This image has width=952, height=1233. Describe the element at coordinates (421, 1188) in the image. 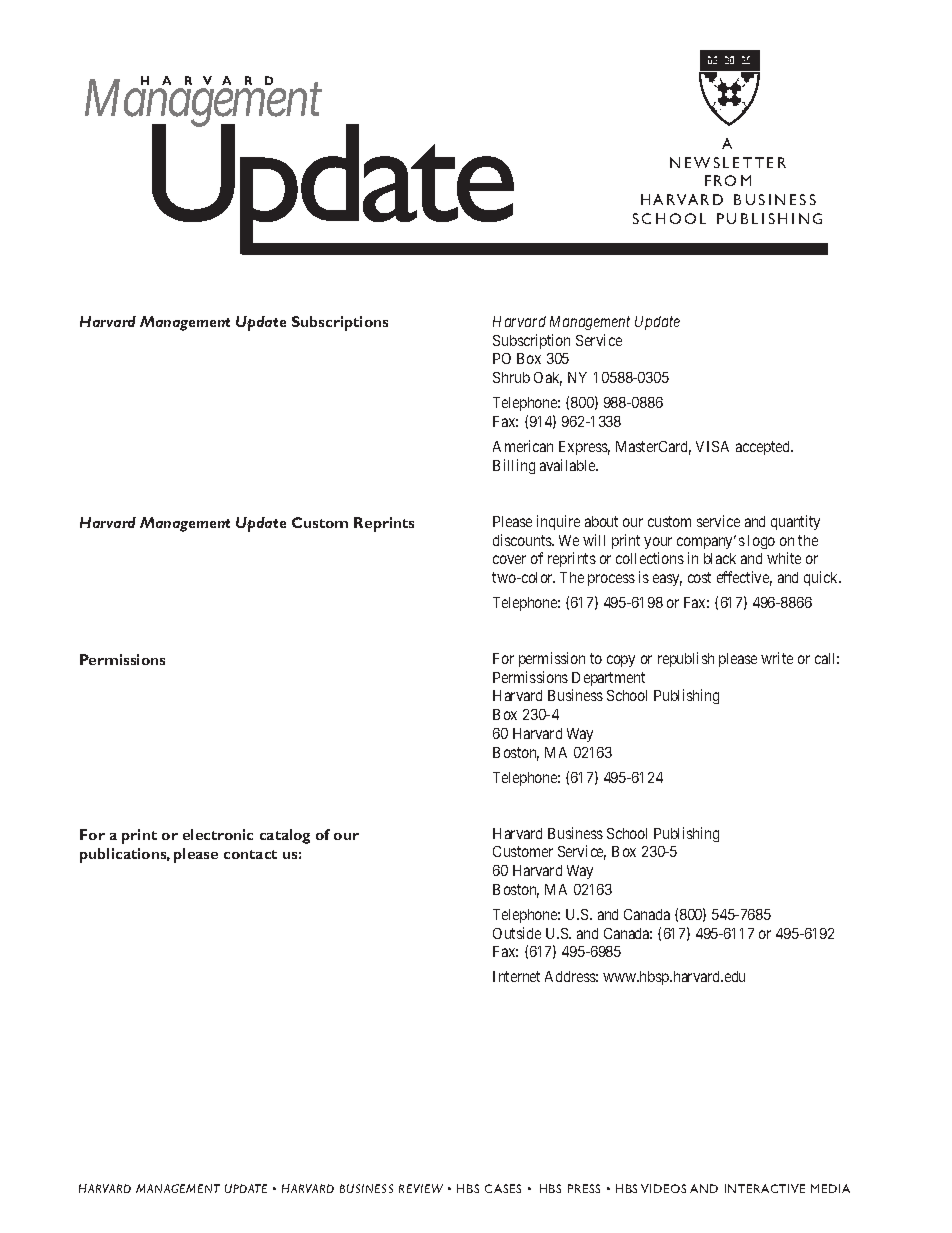

I see `REVIEW` at that location.
